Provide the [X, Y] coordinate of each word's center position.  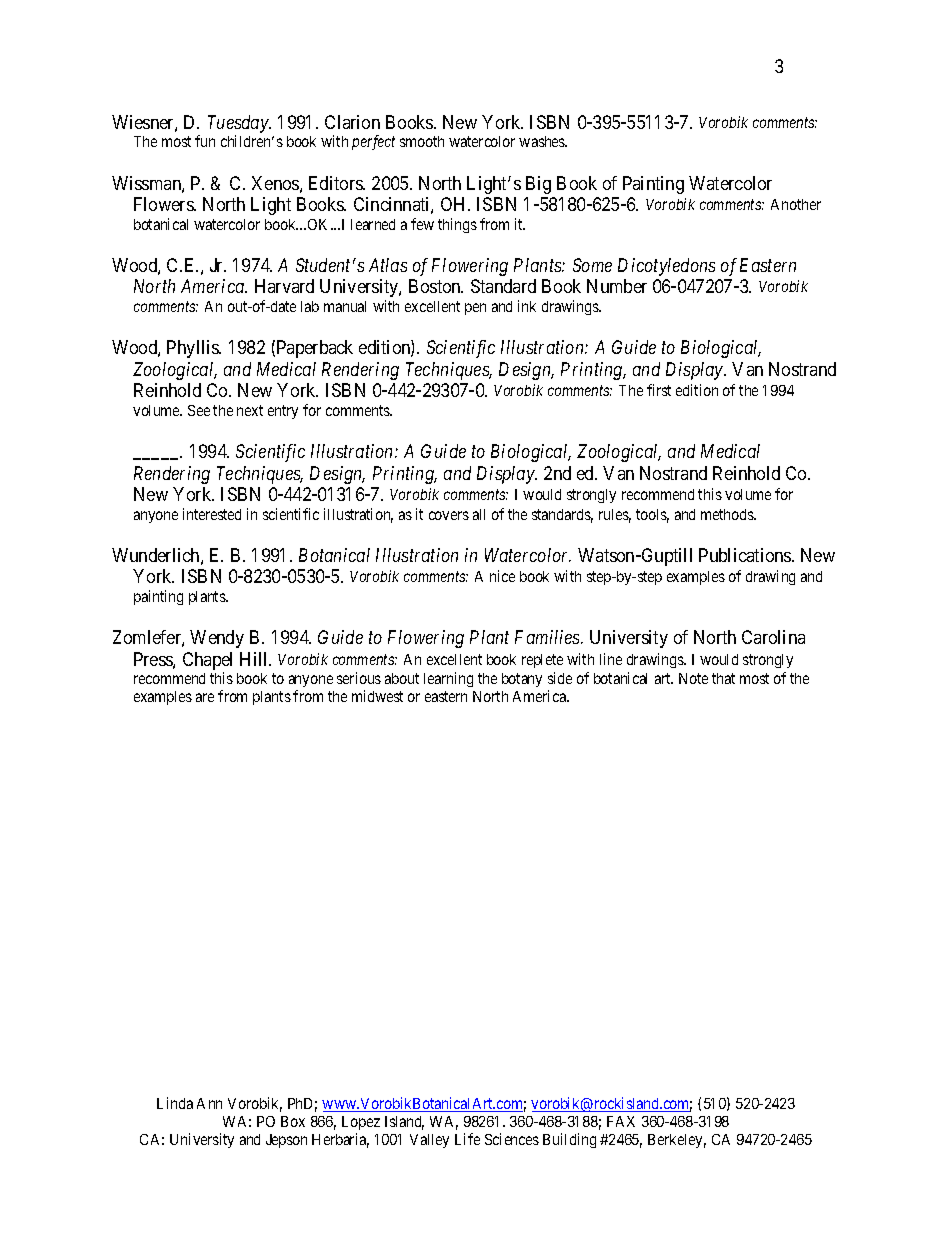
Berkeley [677, 1141]
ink [527, 306]
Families [548, 637]
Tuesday [239, 125]
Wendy [217, 639]
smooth [422, 141]
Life [467, 1139]
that [723, 678]
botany [522, 680]
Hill [255, 659]
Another [796, 204]
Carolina [773, 637]
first [659, 390]
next [250, 410]
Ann [209, 1103]
